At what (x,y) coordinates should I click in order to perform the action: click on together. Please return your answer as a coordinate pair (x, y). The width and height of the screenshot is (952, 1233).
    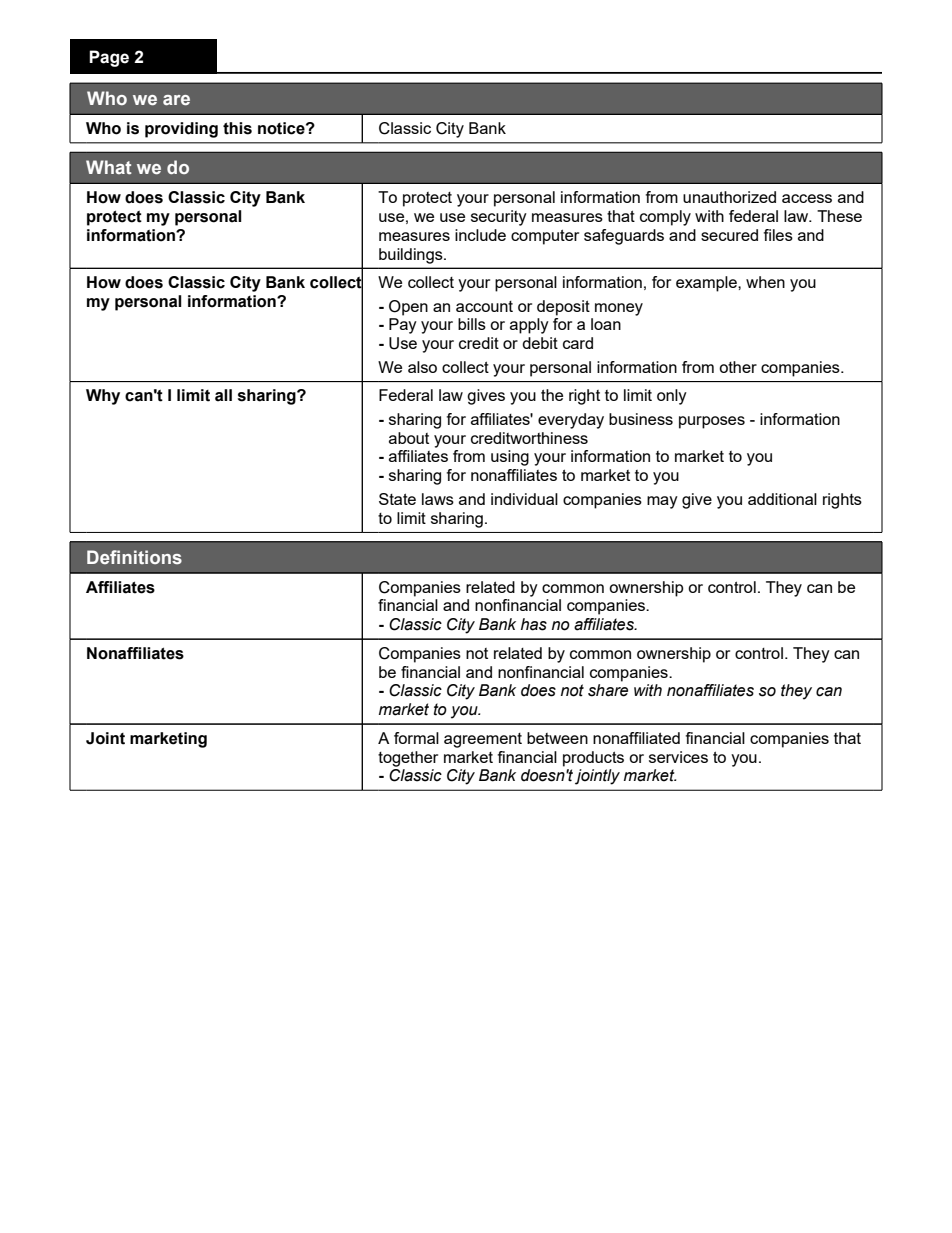
    Looking at the image, I should click on (408, 759).
